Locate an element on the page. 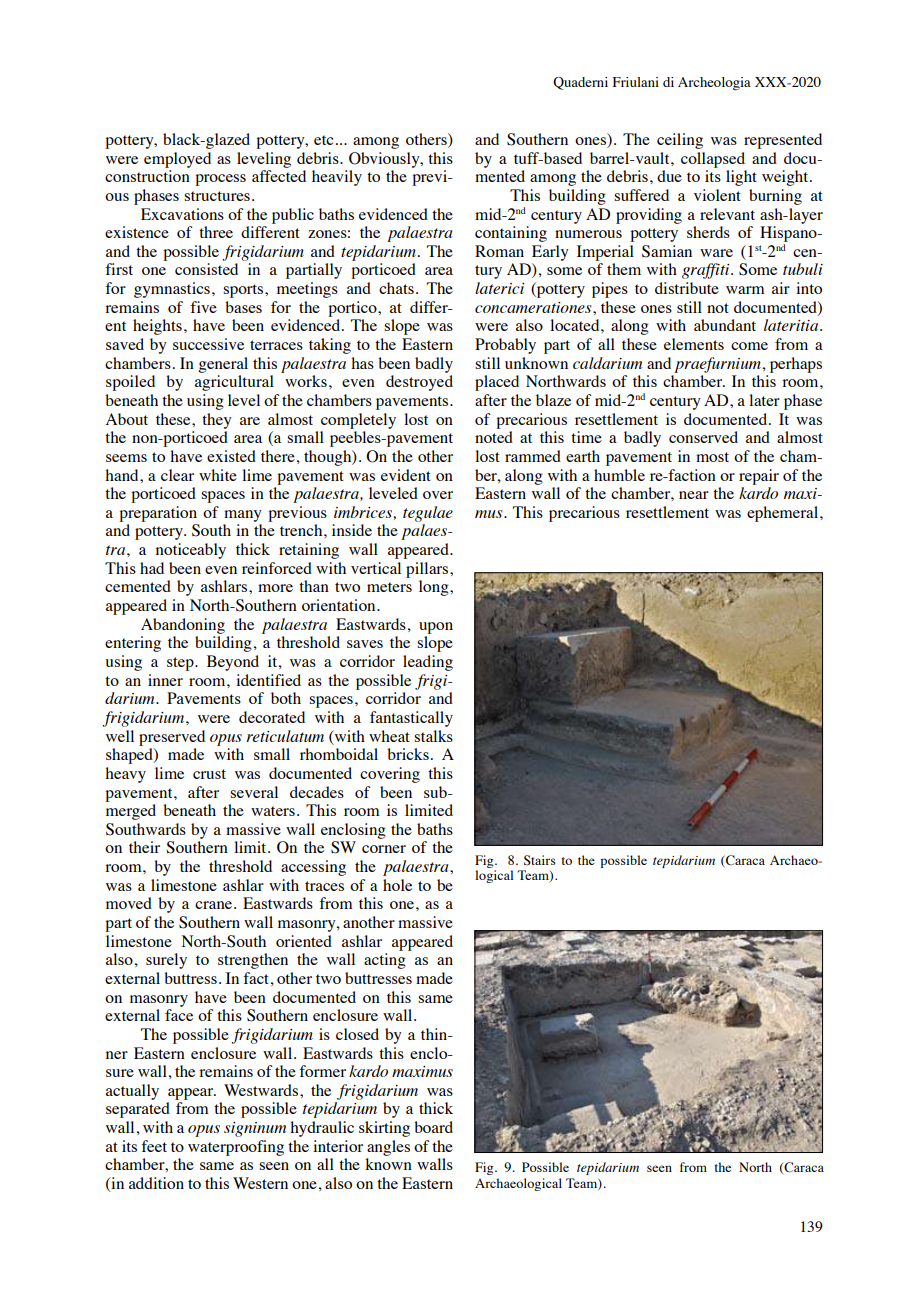 This image has width=924, height=1308. conserved is located at coordinates (703, 437).
